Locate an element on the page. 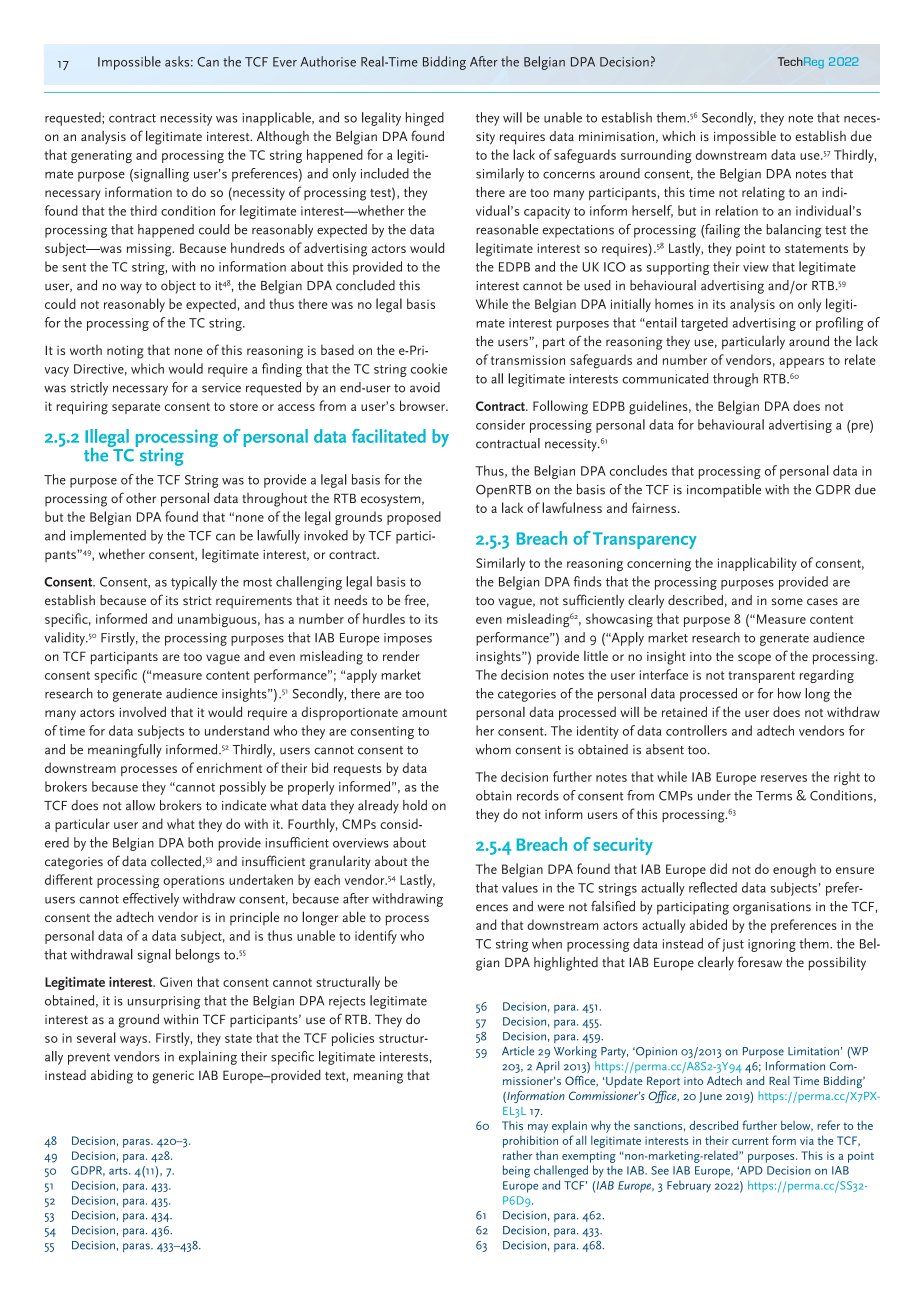 The height and width of the page is (1308, 924). generating is located at coordinates (101, 156).
